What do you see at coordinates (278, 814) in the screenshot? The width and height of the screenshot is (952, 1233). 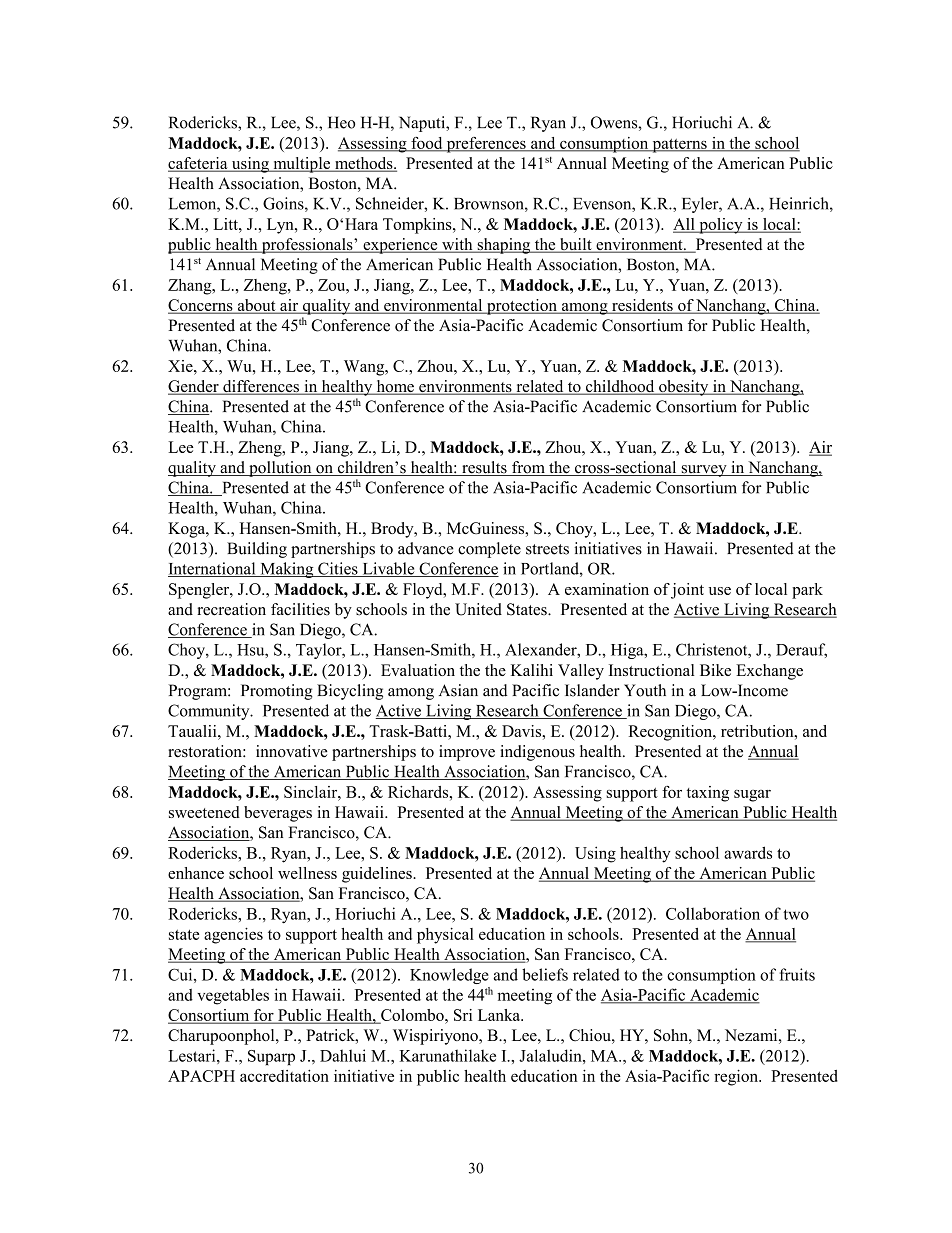 I see `beverages` at bounding box center [278, 814].
